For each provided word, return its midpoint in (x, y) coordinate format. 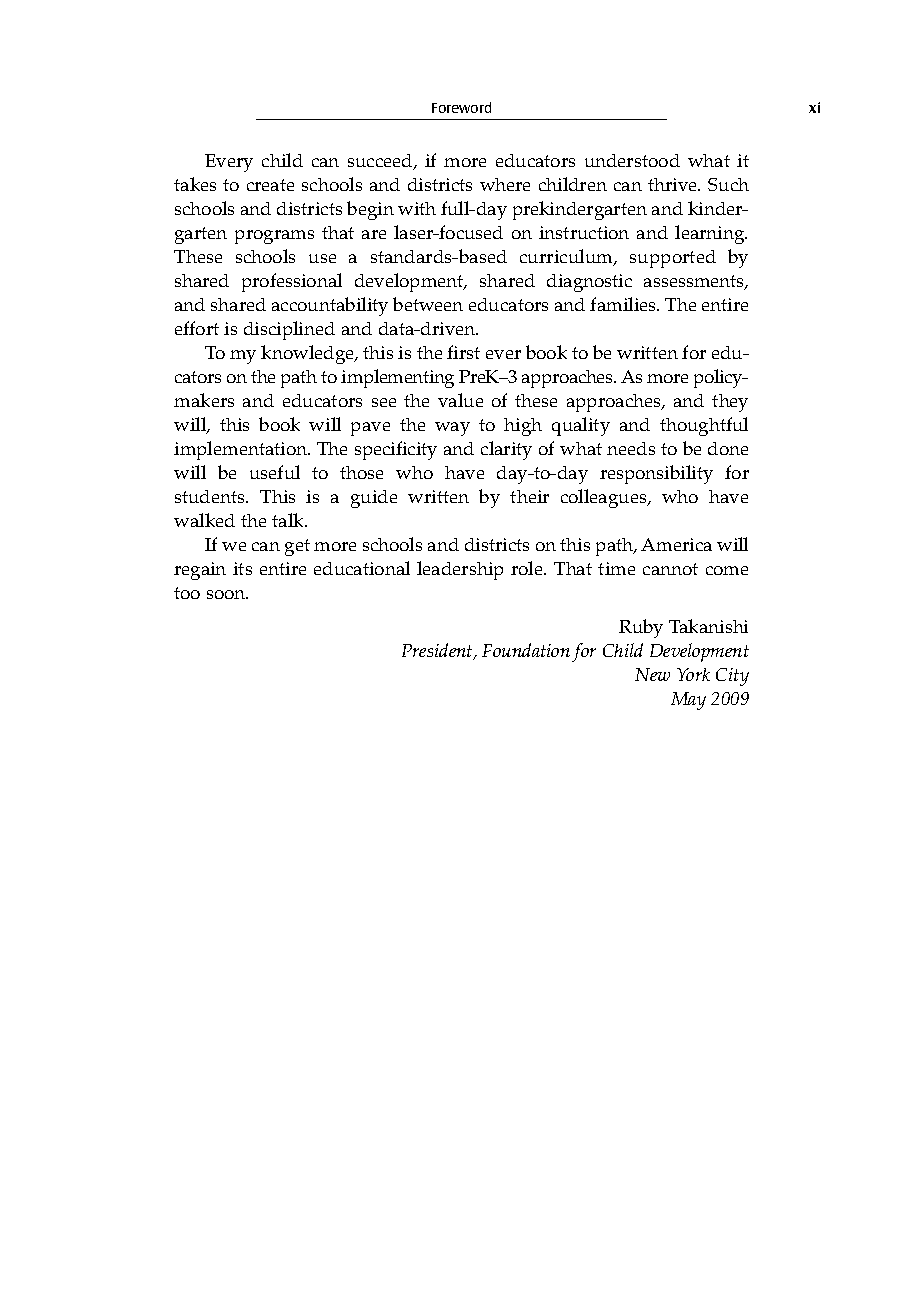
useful (275, 472)
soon (227, 594)
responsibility (656, 474)
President (438, 651)
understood (632, 160)
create (270, 185)
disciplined (289, 330)
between (428, 304)
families (624, 304)
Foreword (461, 107)
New (652, 674)
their (529, 496)
